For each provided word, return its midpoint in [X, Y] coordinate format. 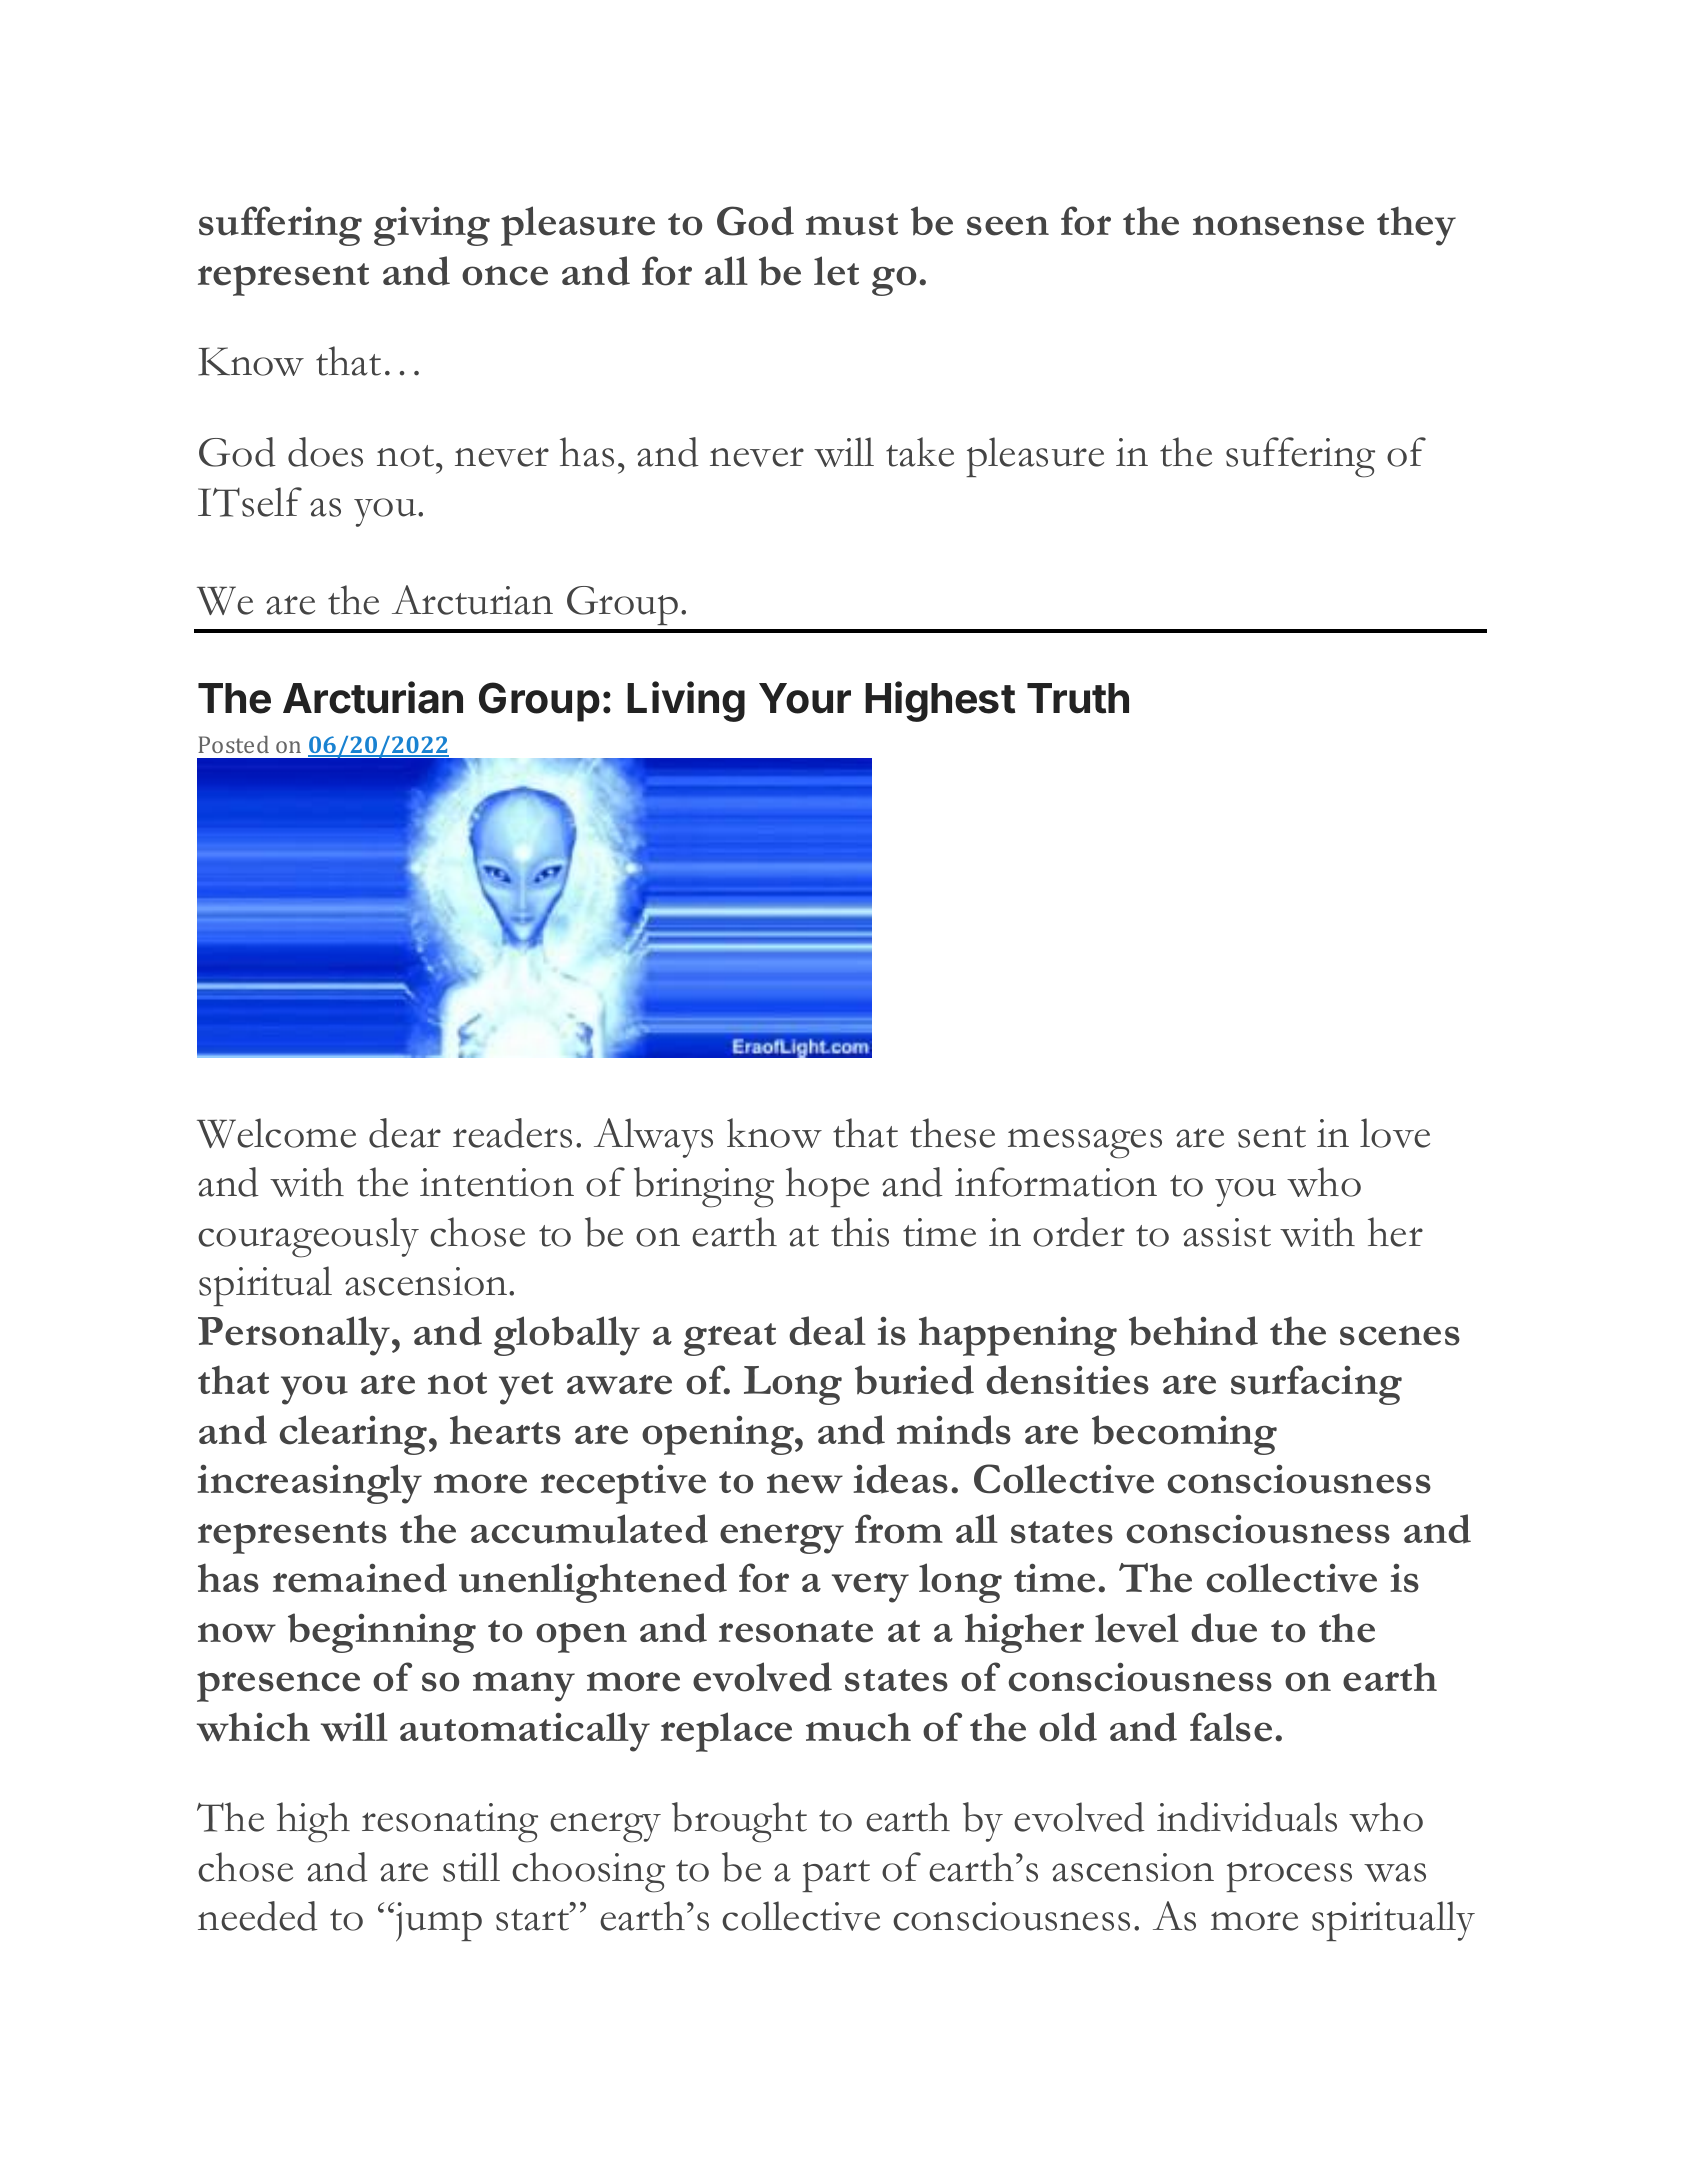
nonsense [1278, 226]
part [836, 1876]
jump [438, 1922]
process [1289, 1877]
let [836, 271]
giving [432, 226]
